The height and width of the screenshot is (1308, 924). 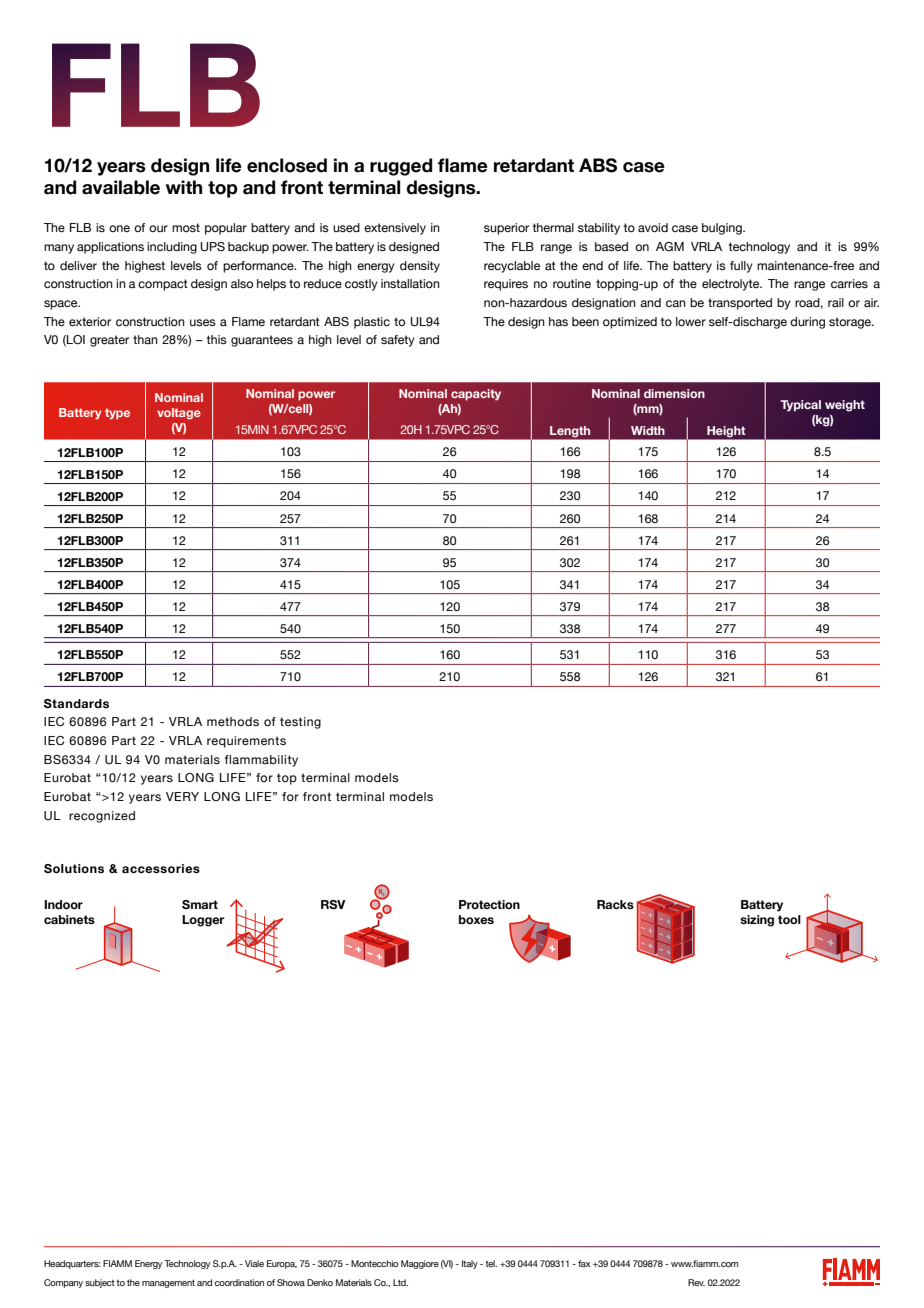 I want to click on tool, so click(x=789, y=919).
